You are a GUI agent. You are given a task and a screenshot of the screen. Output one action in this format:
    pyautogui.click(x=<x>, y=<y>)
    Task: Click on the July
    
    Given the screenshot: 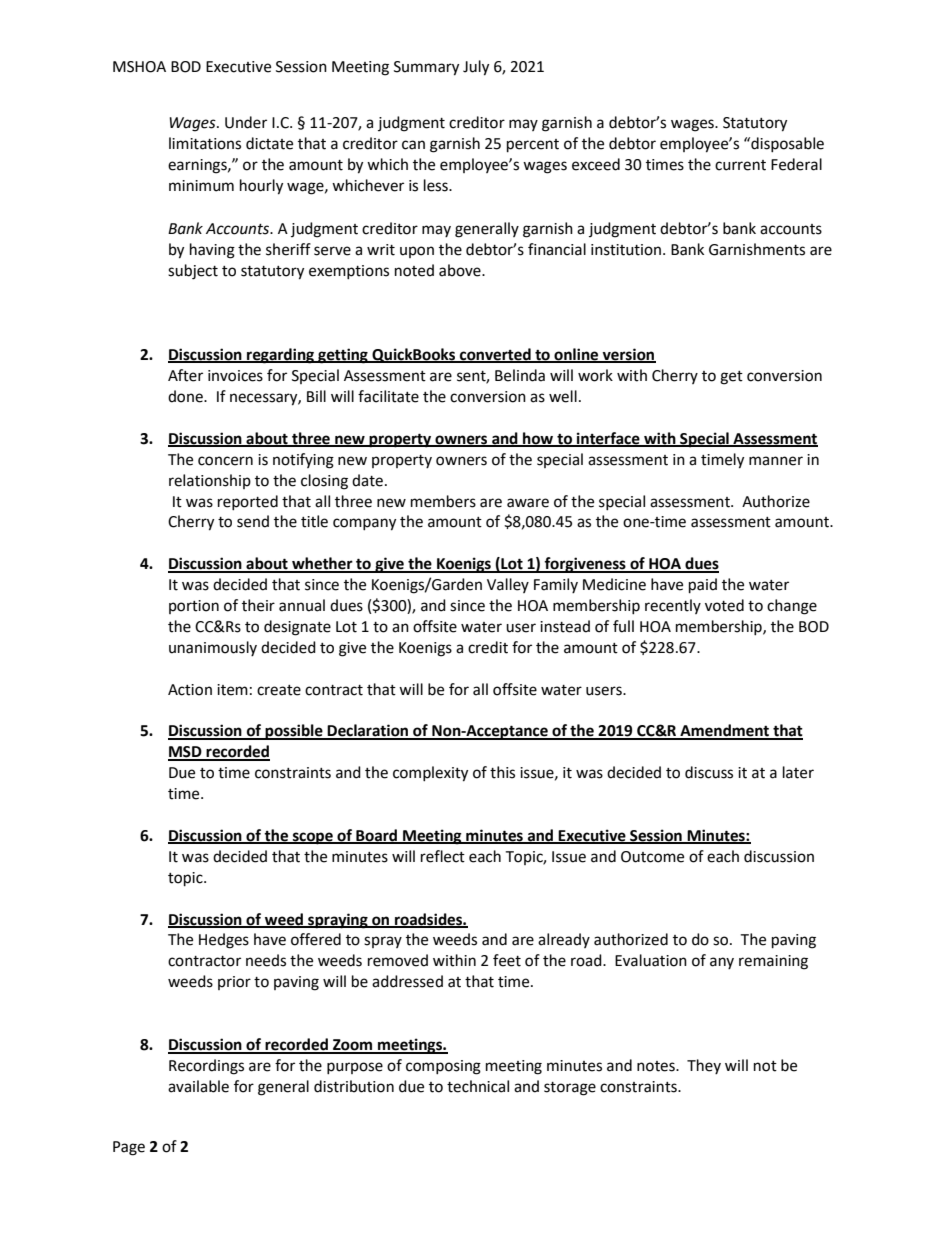 What is the action you would take?
    pyautogui.click(x=476, y=68)
